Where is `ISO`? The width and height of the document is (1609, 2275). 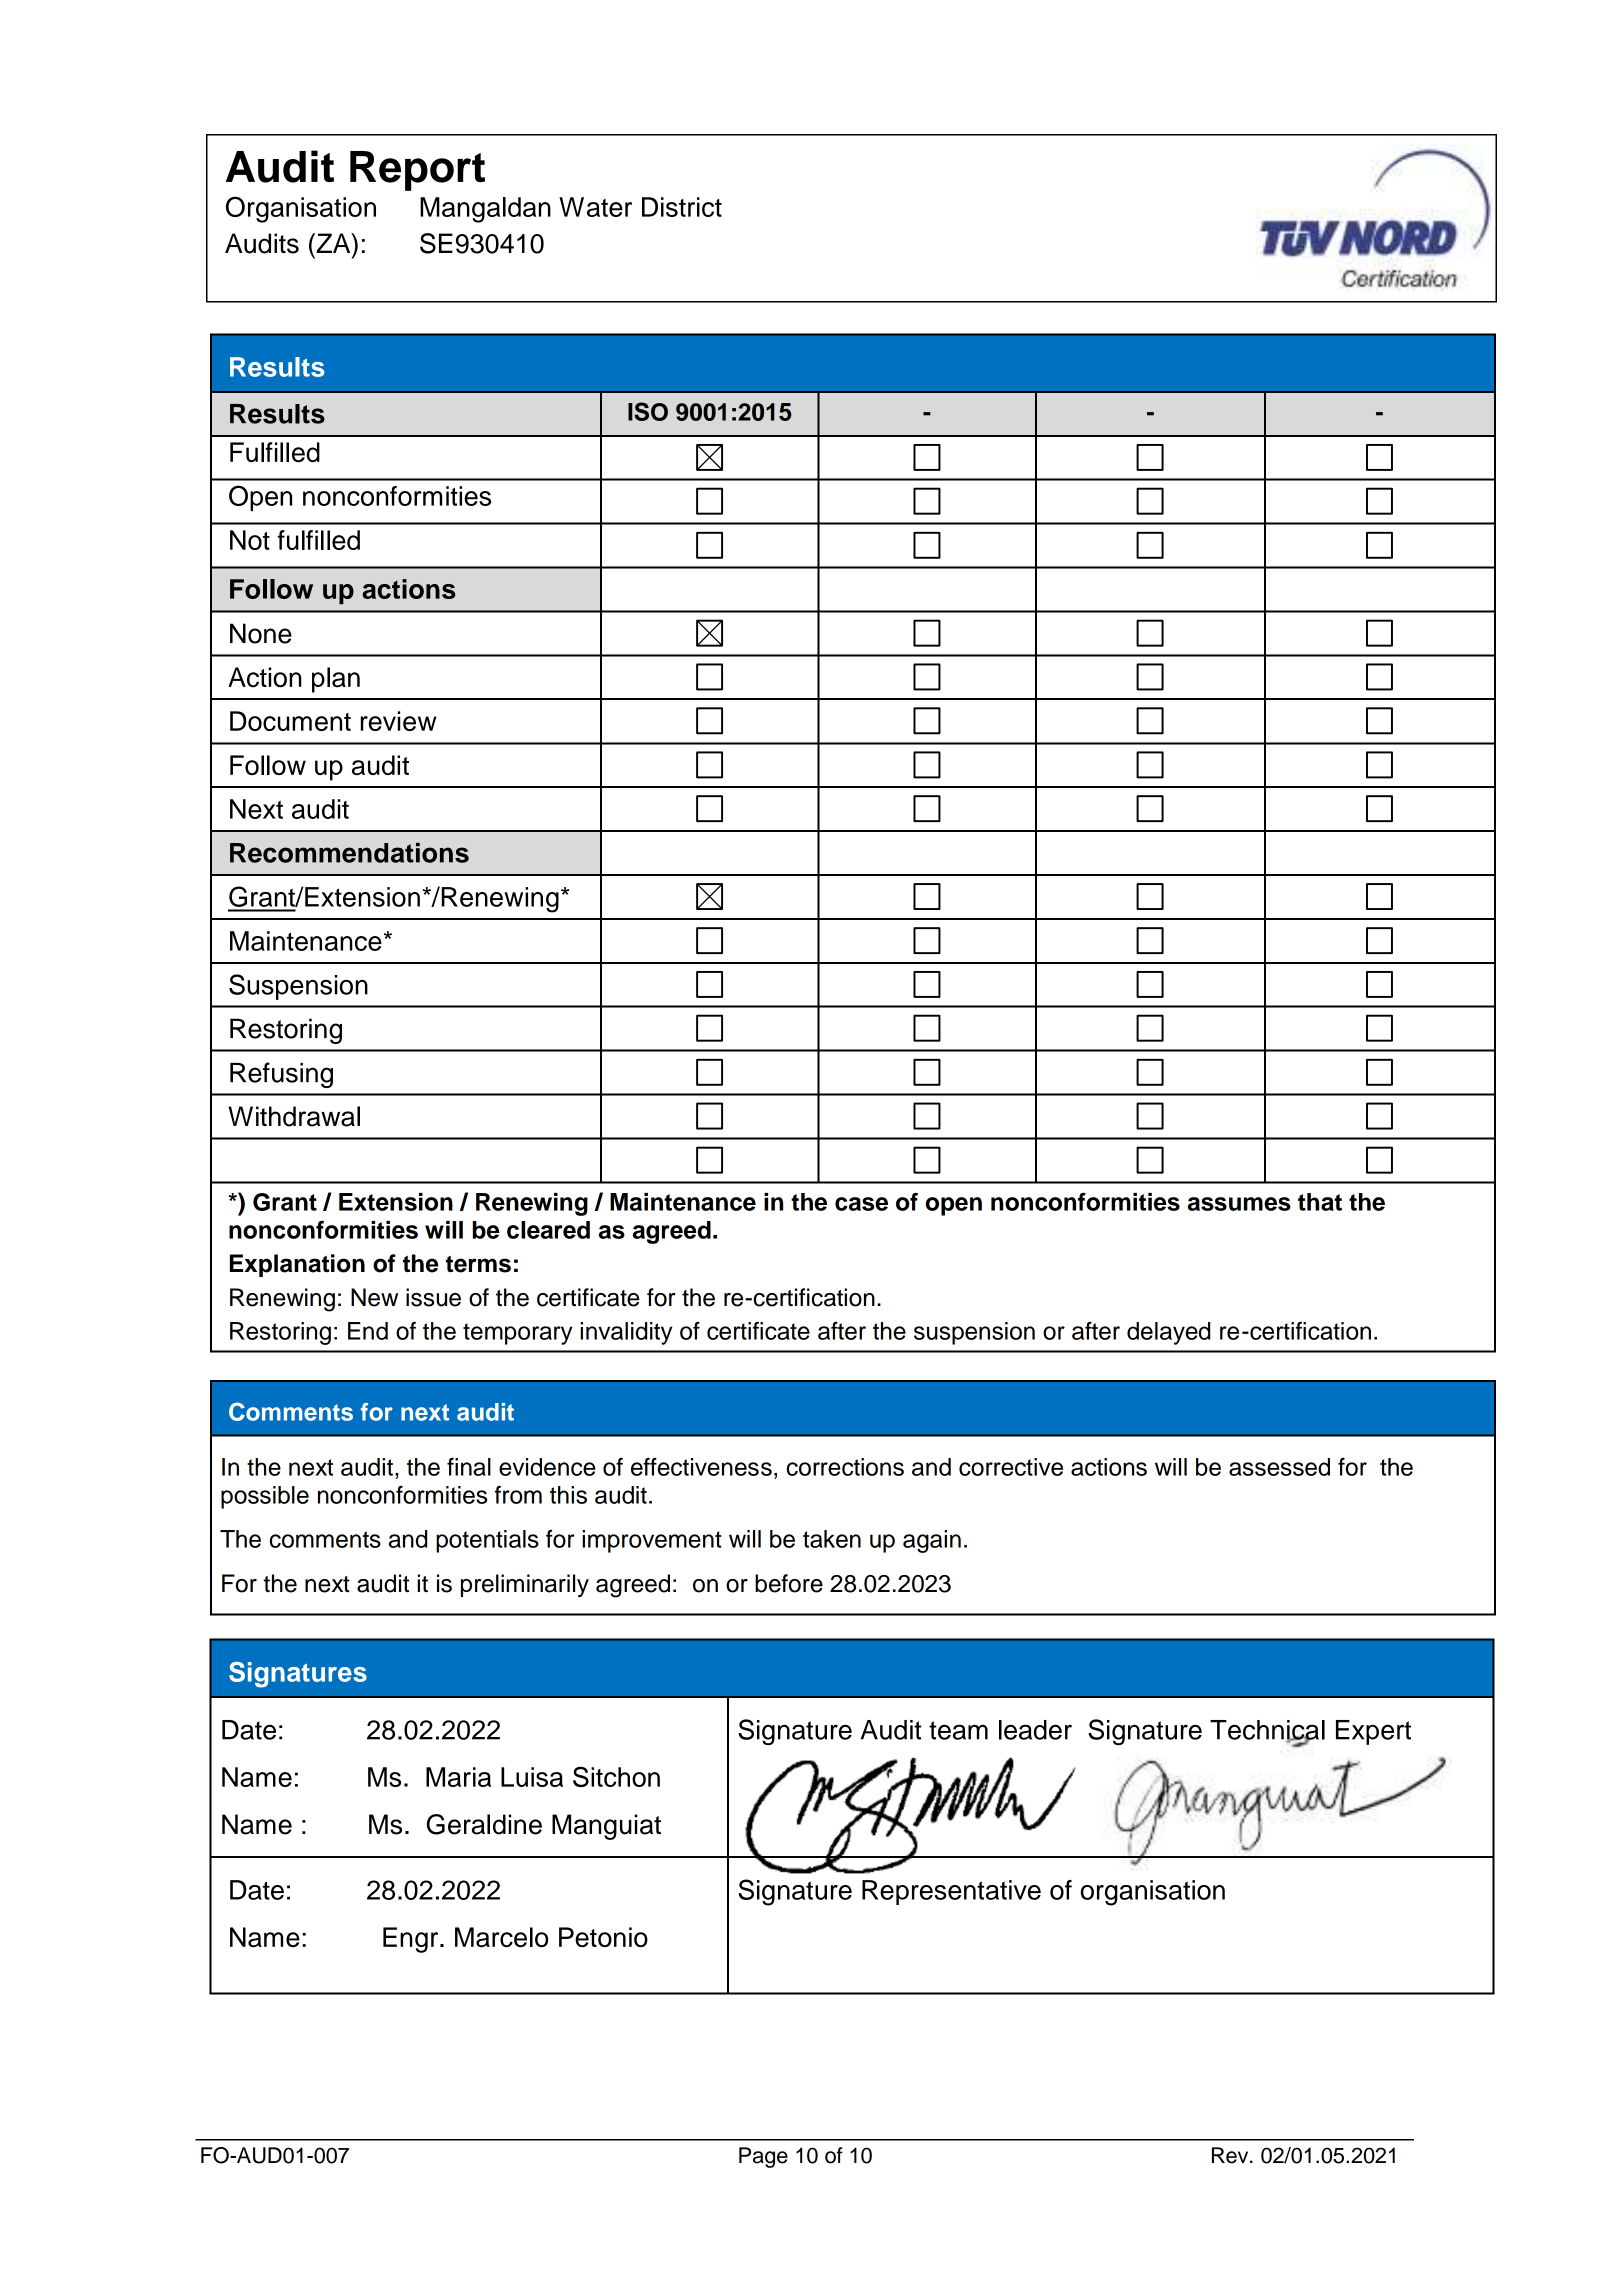
ISO is located at coordinates (648, 411).
